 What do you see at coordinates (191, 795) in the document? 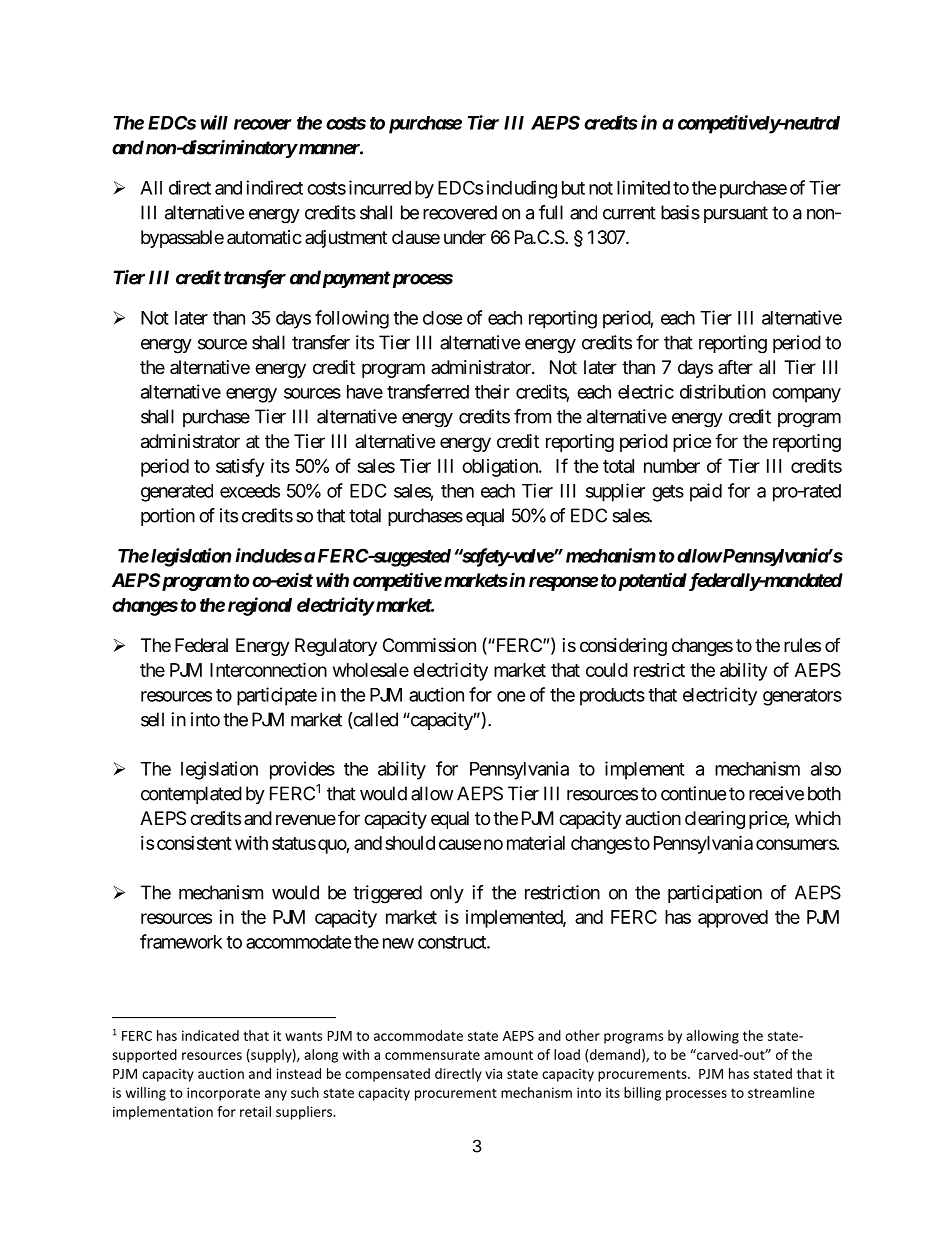
I see `contemplated` at bounding box center [191, 795].
